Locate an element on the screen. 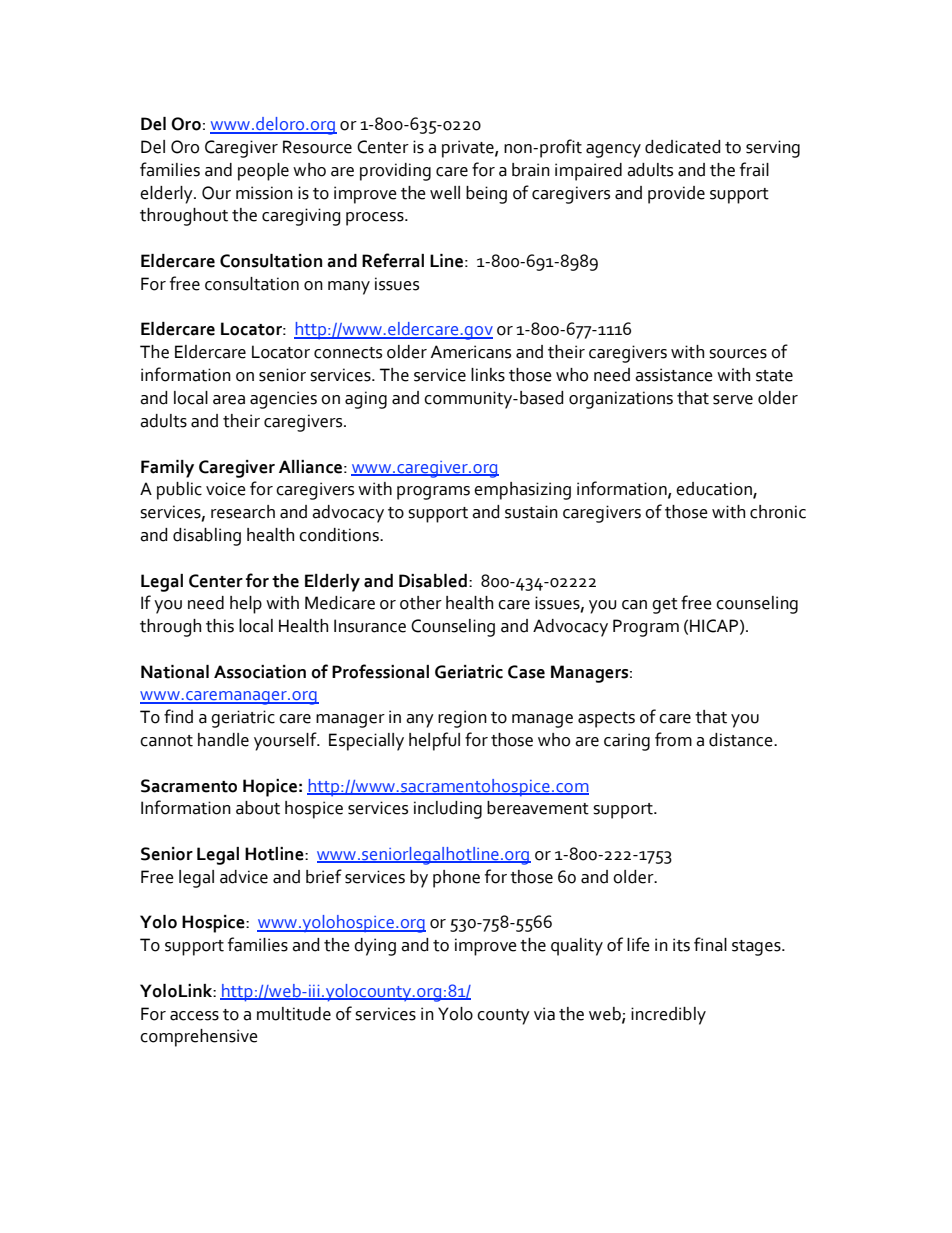  access is located at coordinates (194, 1016).
